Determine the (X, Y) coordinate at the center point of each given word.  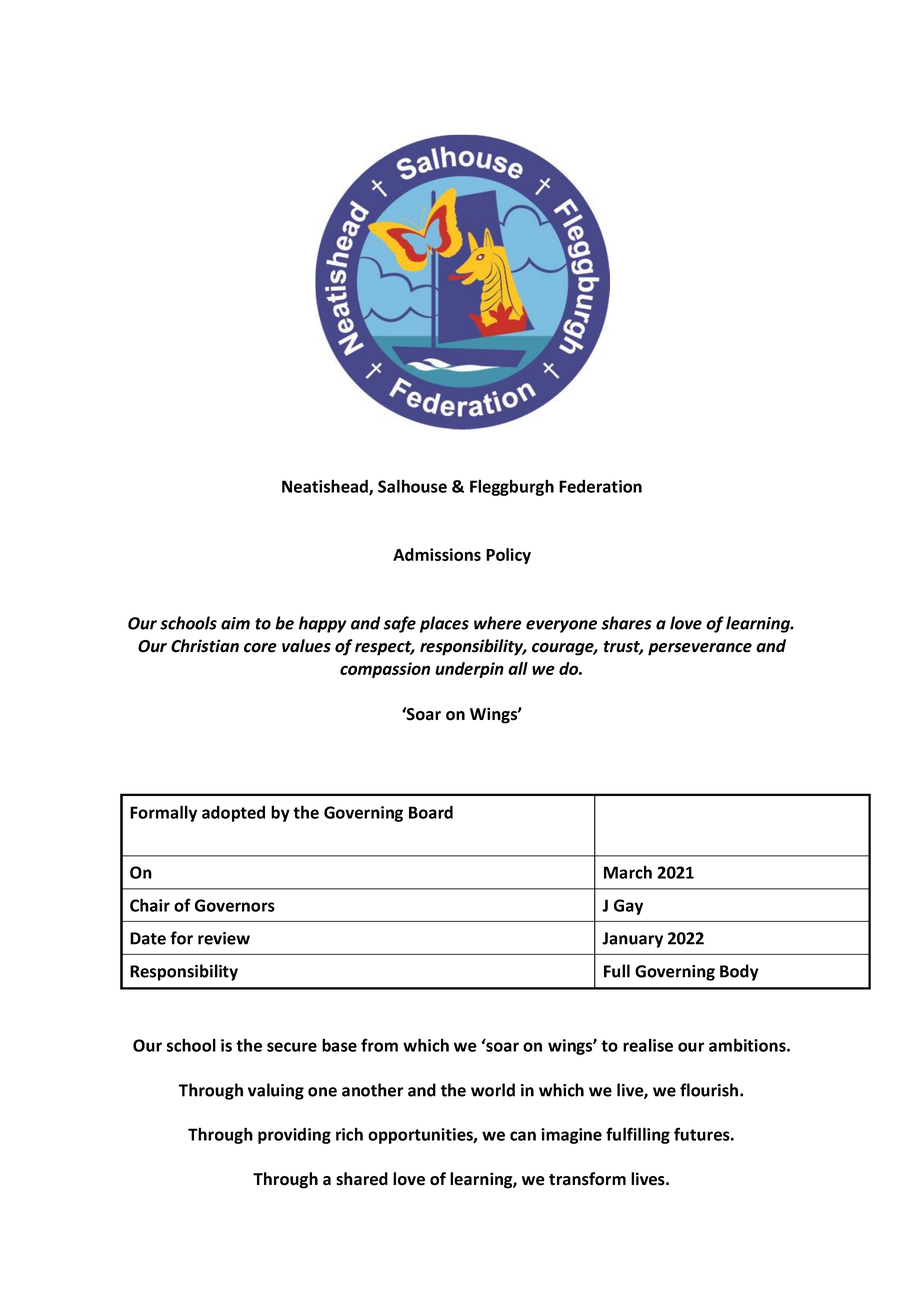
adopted (233, 813)
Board (431, 812)
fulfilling (638, 1135)
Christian (205, 646)
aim (235, 623)
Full (617, 971)
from (379, 1045)
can (523, 1136)
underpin (469, 670)
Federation (600, 486)
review (224, 938)
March (628, 872)
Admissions (437, 554)
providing (294, 1135)
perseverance (700, 649)
